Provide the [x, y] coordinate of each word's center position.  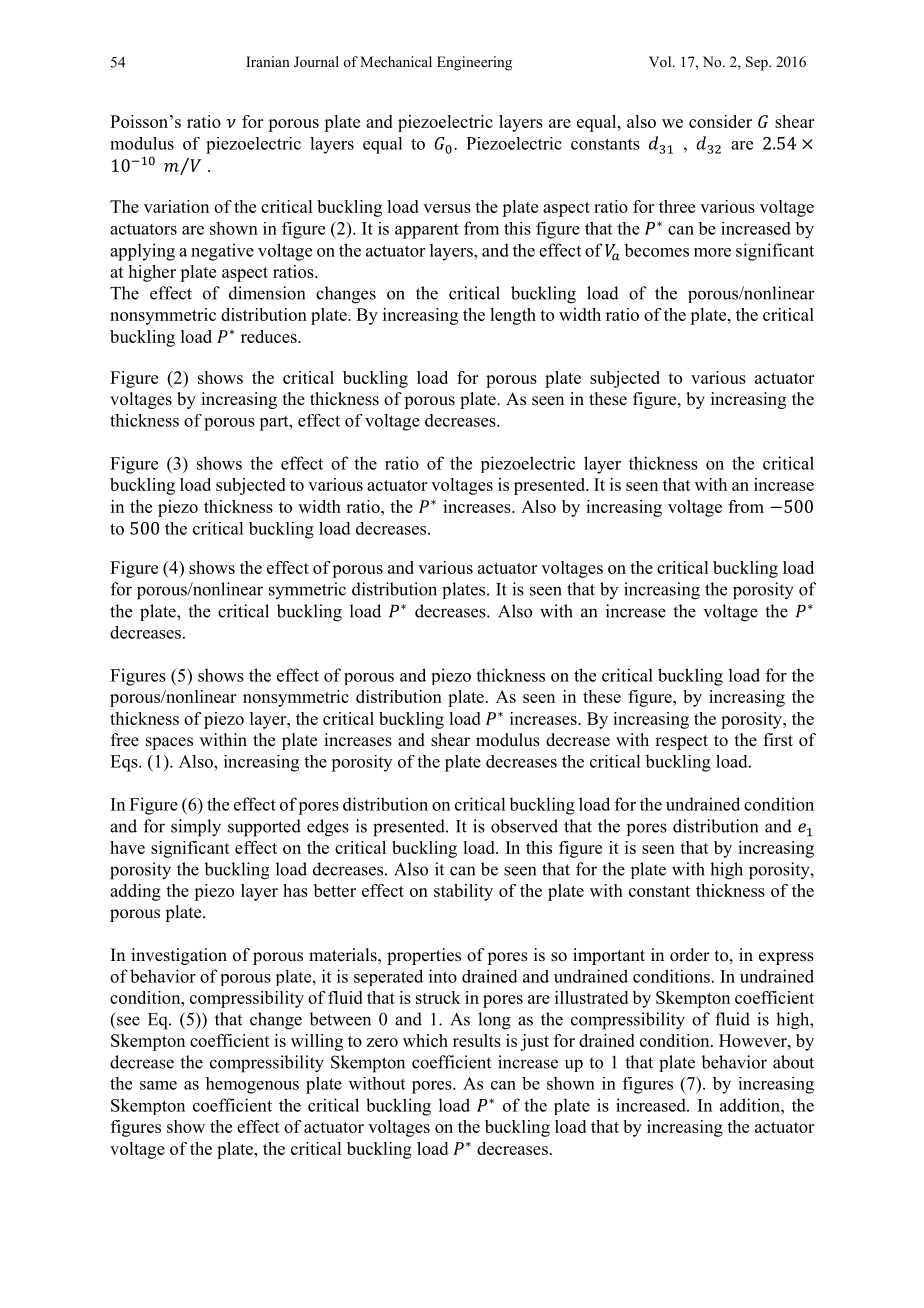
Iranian [268, 61]
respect [681, 742]
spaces [169, 743]
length [513, 316]
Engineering [474, 63]
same [158, 1085]
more [712, 252]
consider [720, 121]
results [477, 1040]
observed [524, 826]
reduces [270, 336]
